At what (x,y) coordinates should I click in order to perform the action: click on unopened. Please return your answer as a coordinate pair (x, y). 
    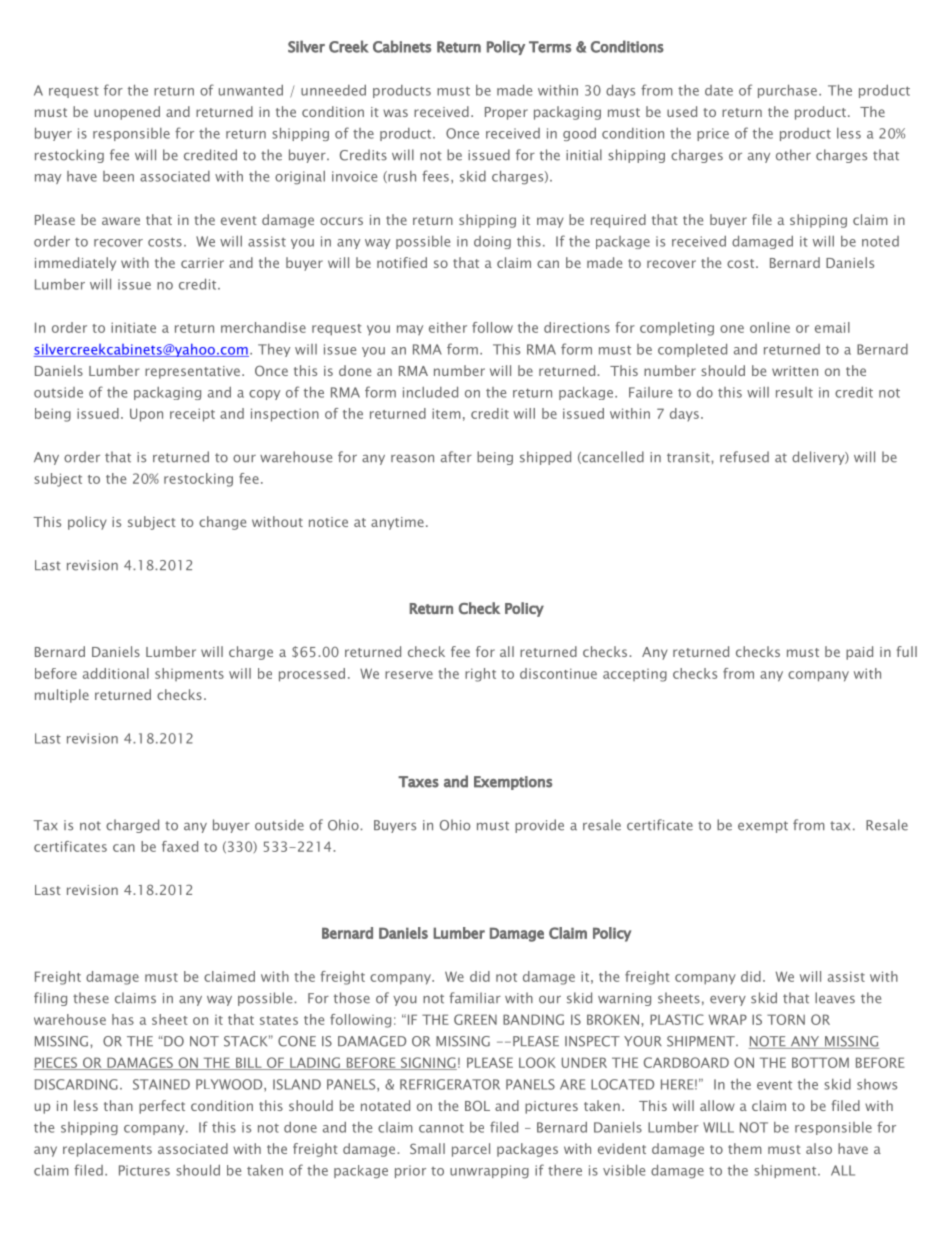
    Looking at the image, I should click on (127, 113).
